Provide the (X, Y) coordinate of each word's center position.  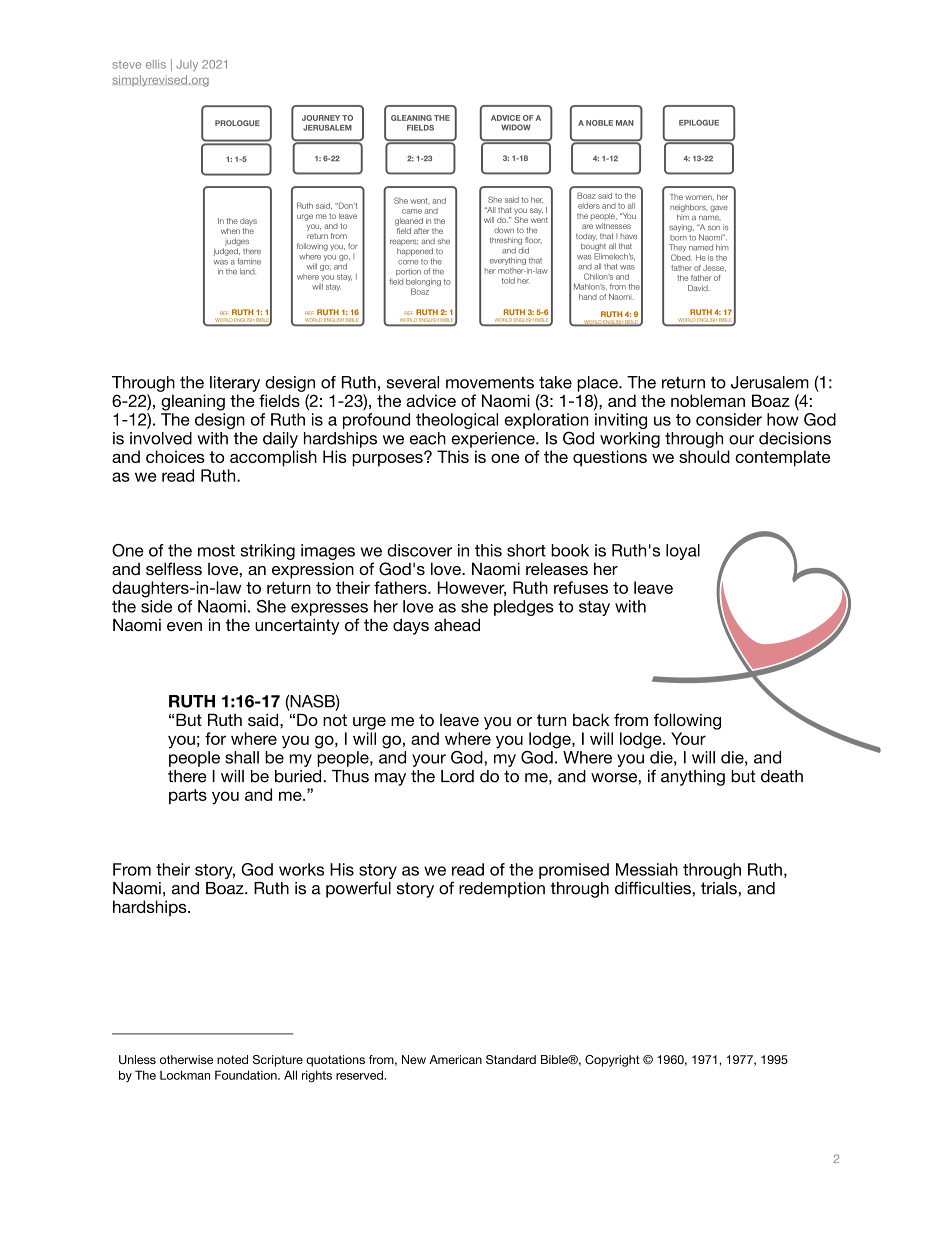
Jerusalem (770, 382)
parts (188, 796)
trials (720, 888)
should (704, 456)
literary (235, 384)
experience (494, 440)
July (187, 65)
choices (175, 456)
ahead (457, 624)
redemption (502, 890)
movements (490, 382)
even (184, 626)
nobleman (708, 400)
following (687, 721)
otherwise (186, 1059)
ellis (156, 64)
